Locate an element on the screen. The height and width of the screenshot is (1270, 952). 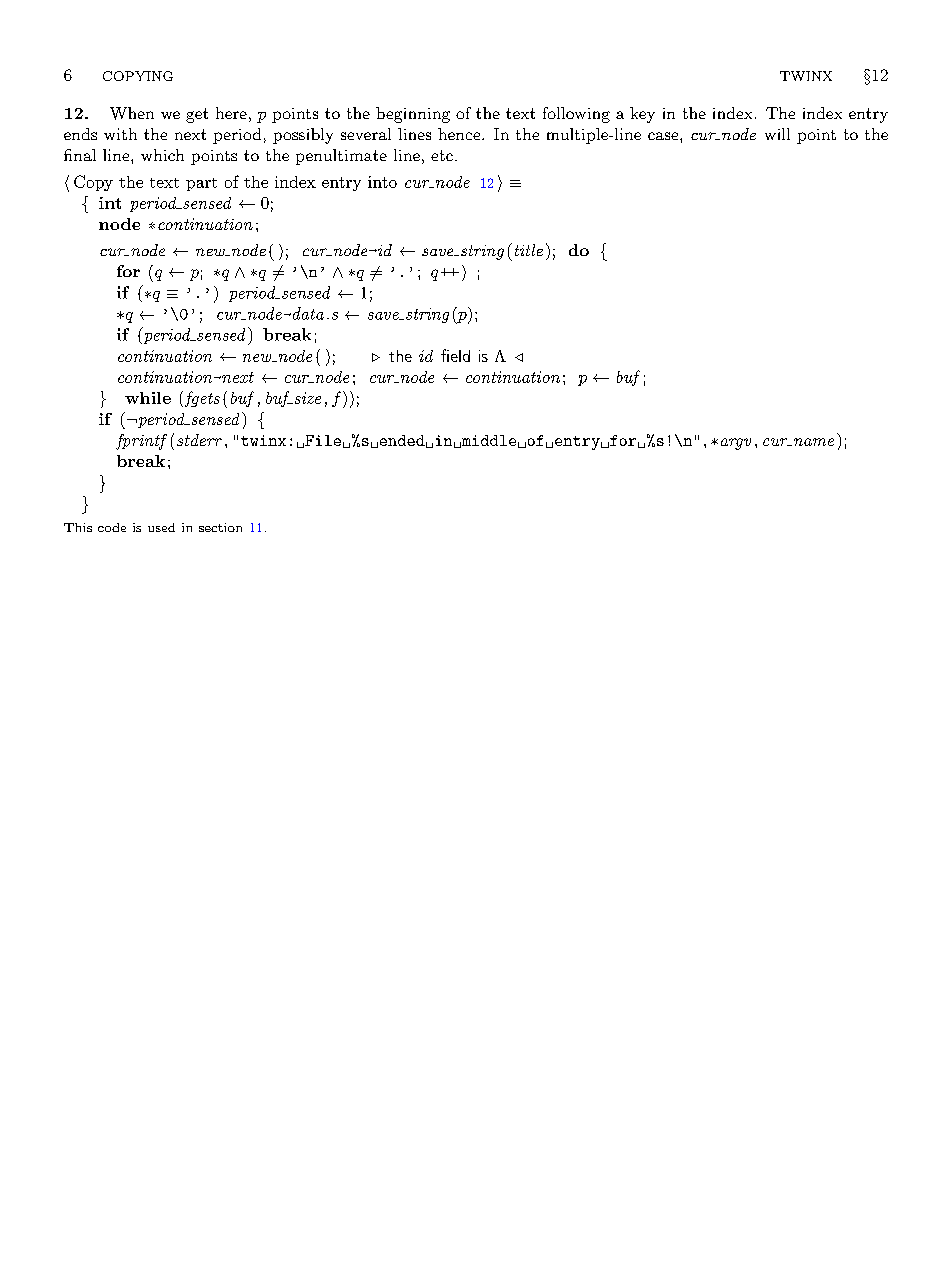
while is located at coordinates (148, 398).
